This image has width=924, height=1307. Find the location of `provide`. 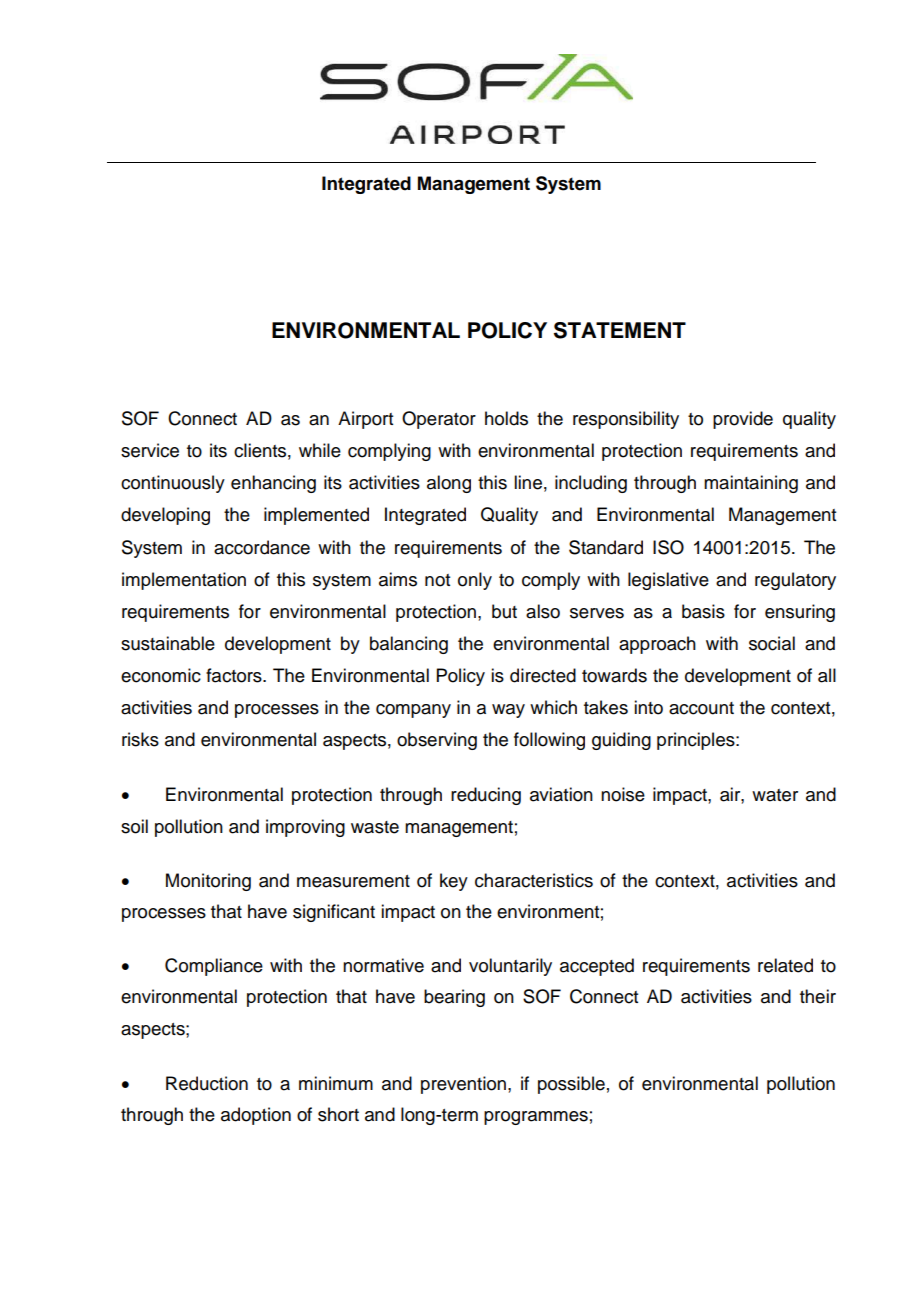

provide is located at coordinates (743, 420).
